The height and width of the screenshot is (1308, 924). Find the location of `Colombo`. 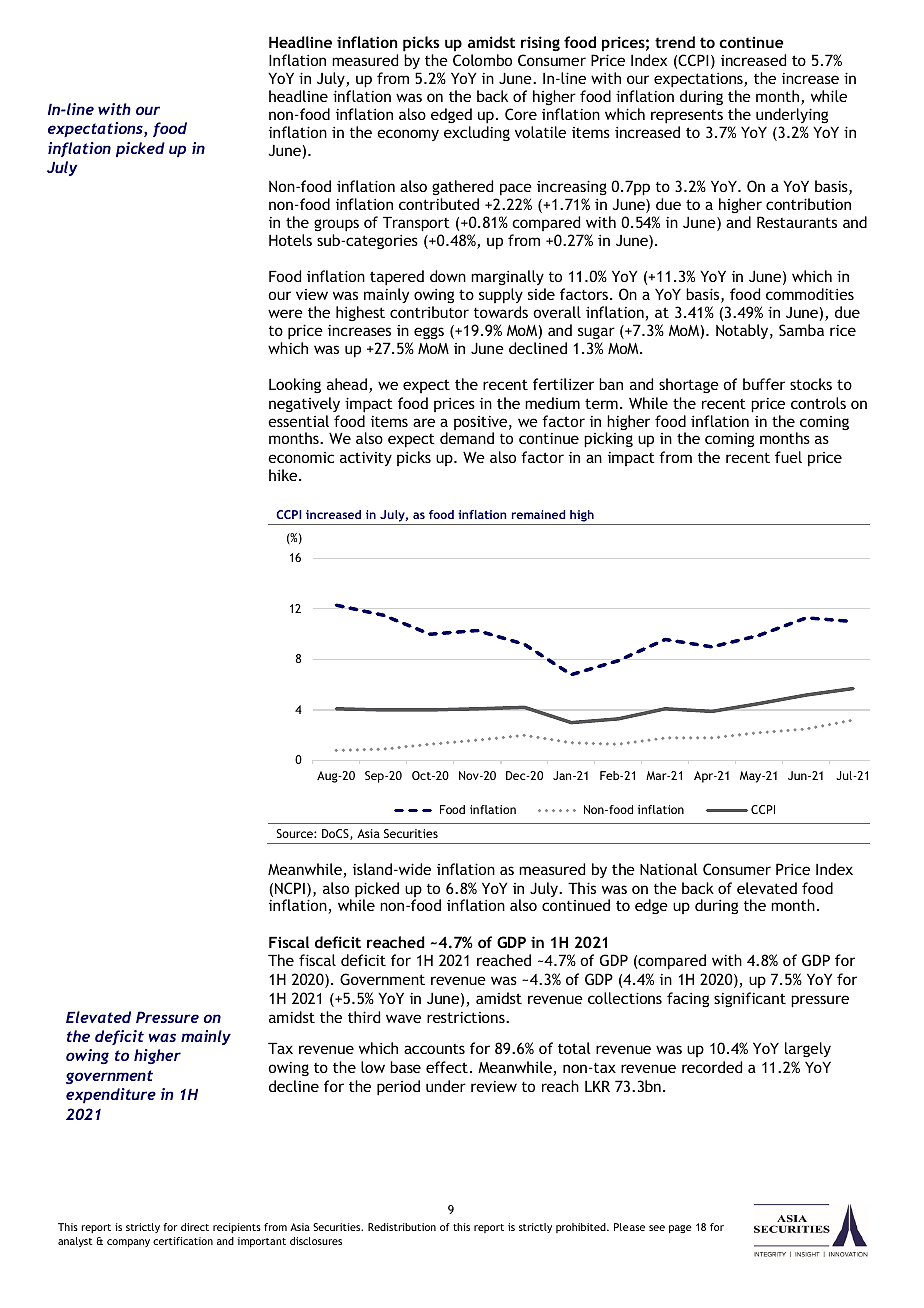

Colombo is located at coordinates (482, 60).
